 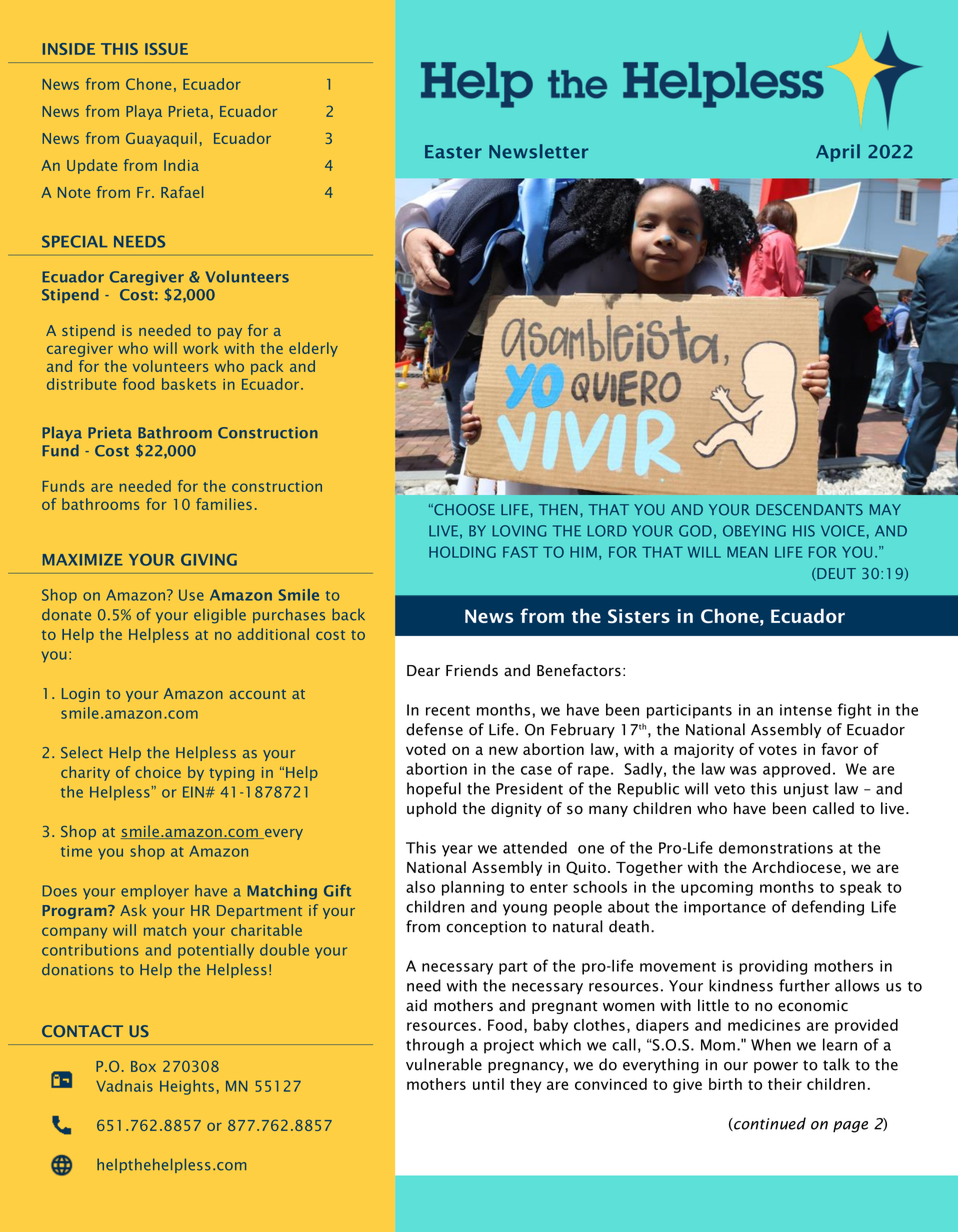 I want to click on until, so click(x=488, y=1084).
